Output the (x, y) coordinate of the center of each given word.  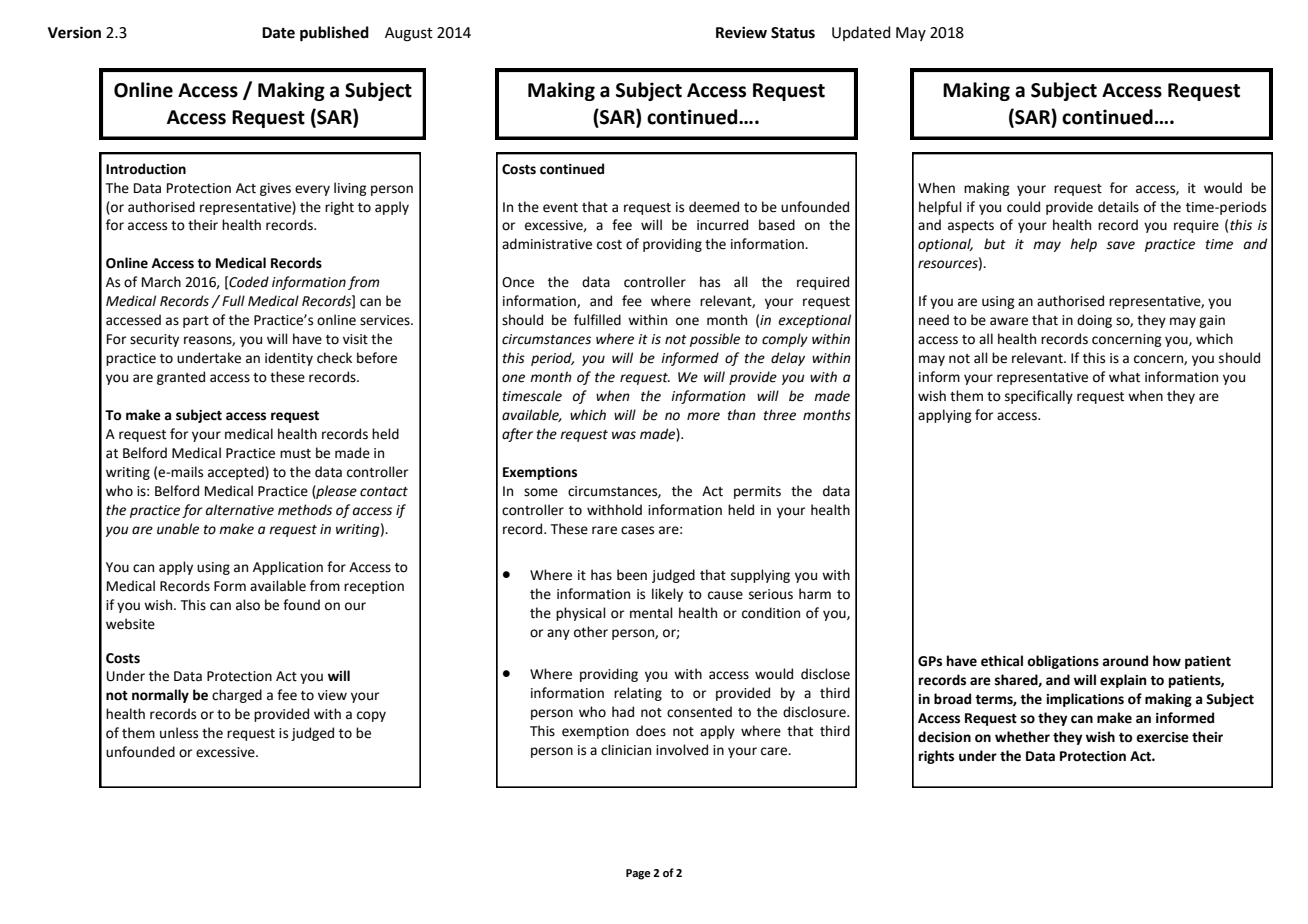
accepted (237, 473)
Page (638, 874)
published (334, 34)
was (624, 435)
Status (793, 33)
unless (179, 733)
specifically (1039, 397)
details (1118, 207)
